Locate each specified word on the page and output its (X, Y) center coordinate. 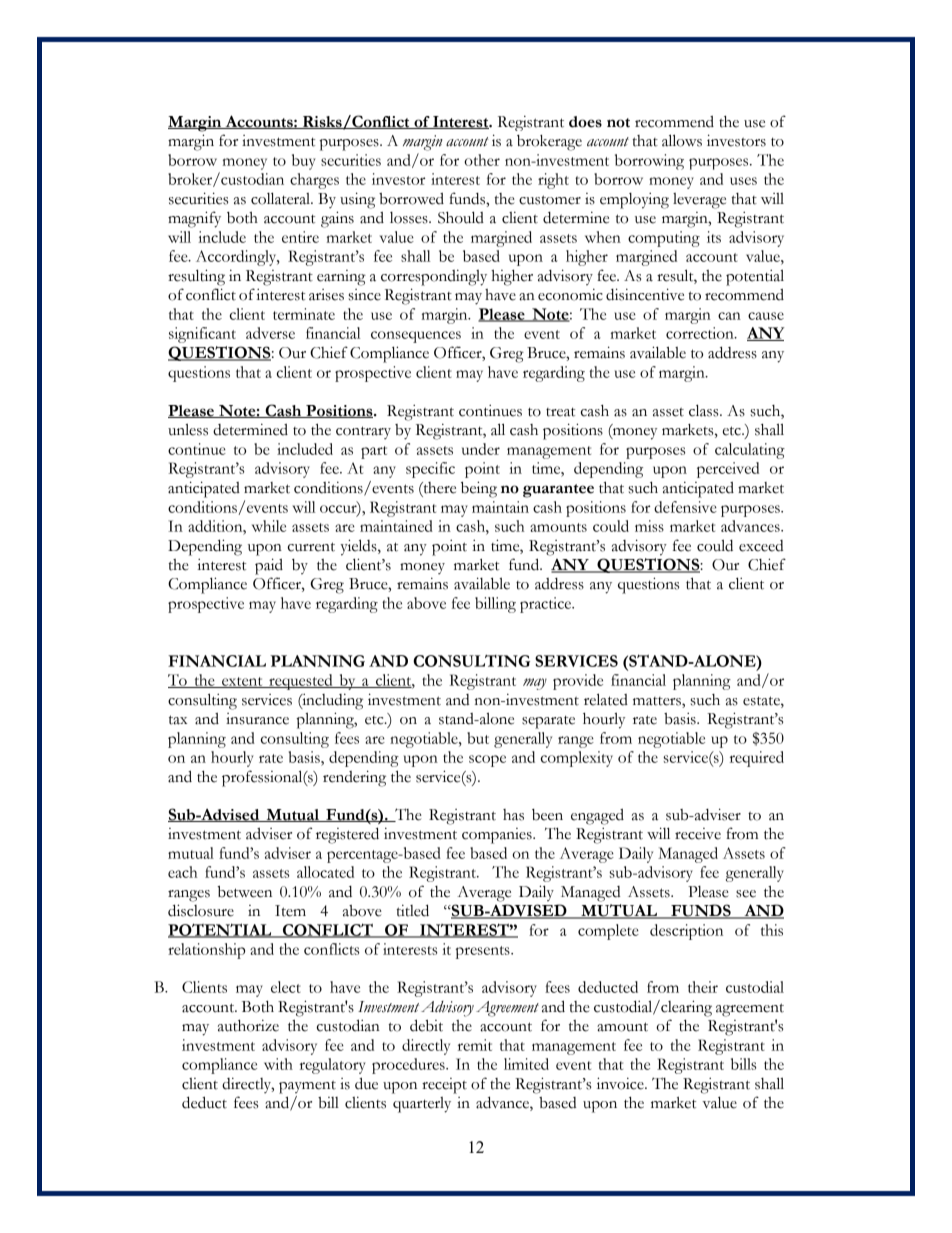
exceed (761, 546)
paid (269, 566)
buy (304, 162)
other (482, 160)
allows (682, 140)
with (278, 1064)
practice (547, 605)
